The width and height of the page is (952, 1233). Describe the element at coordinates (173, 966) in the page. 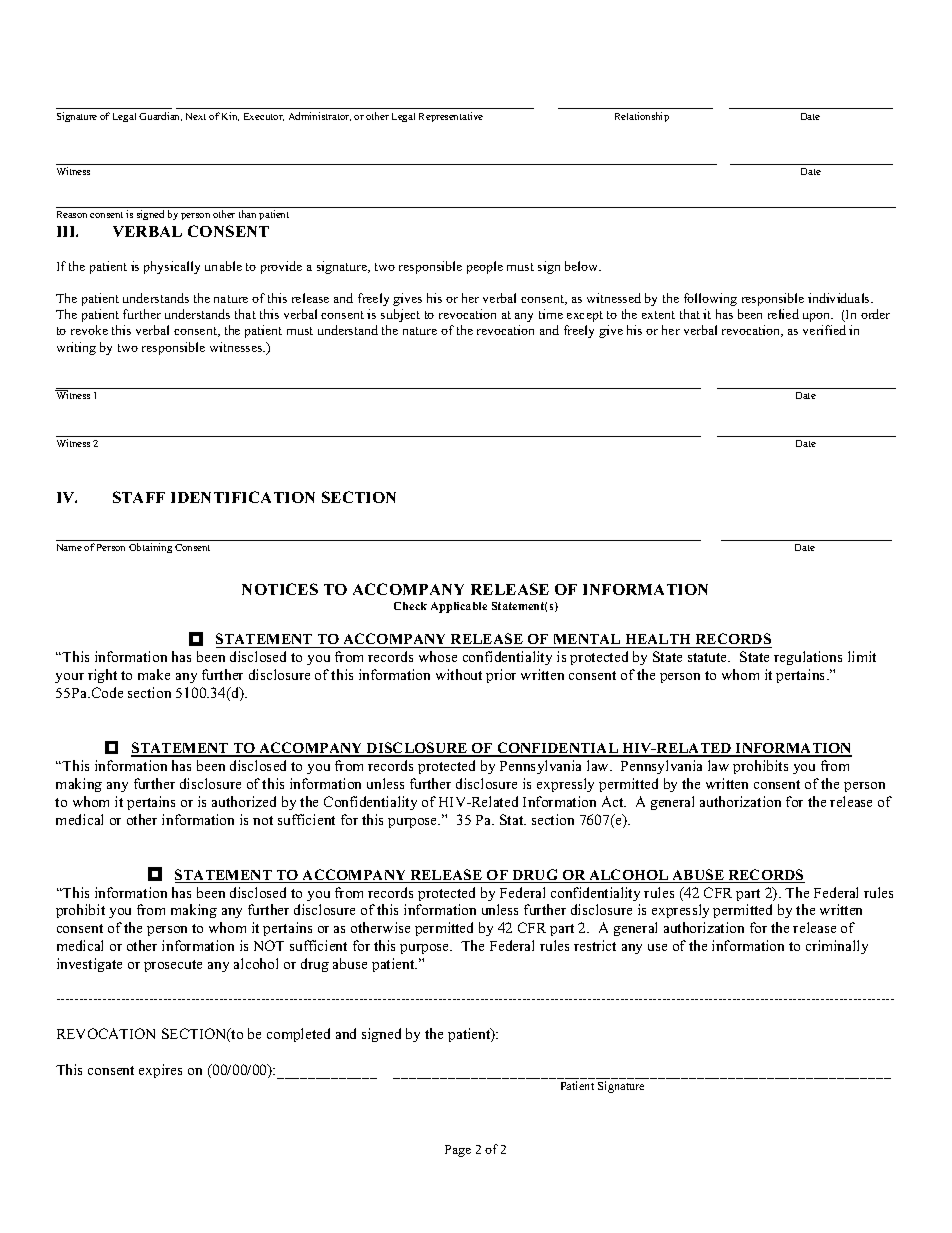

I see `prosecute` at that location.
